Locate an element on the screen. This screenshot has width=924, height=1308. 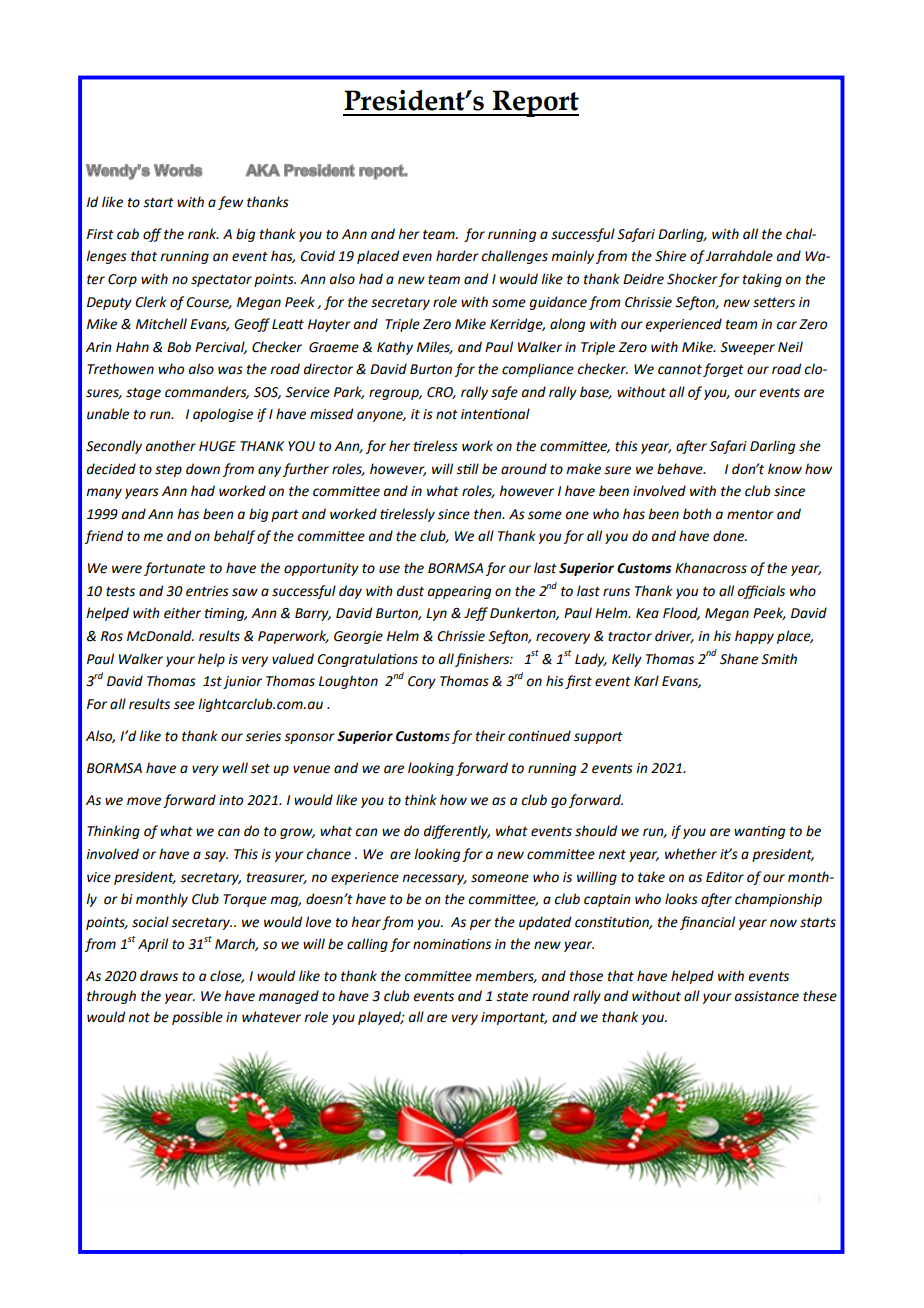
well is located at coordinates (235, 768).
